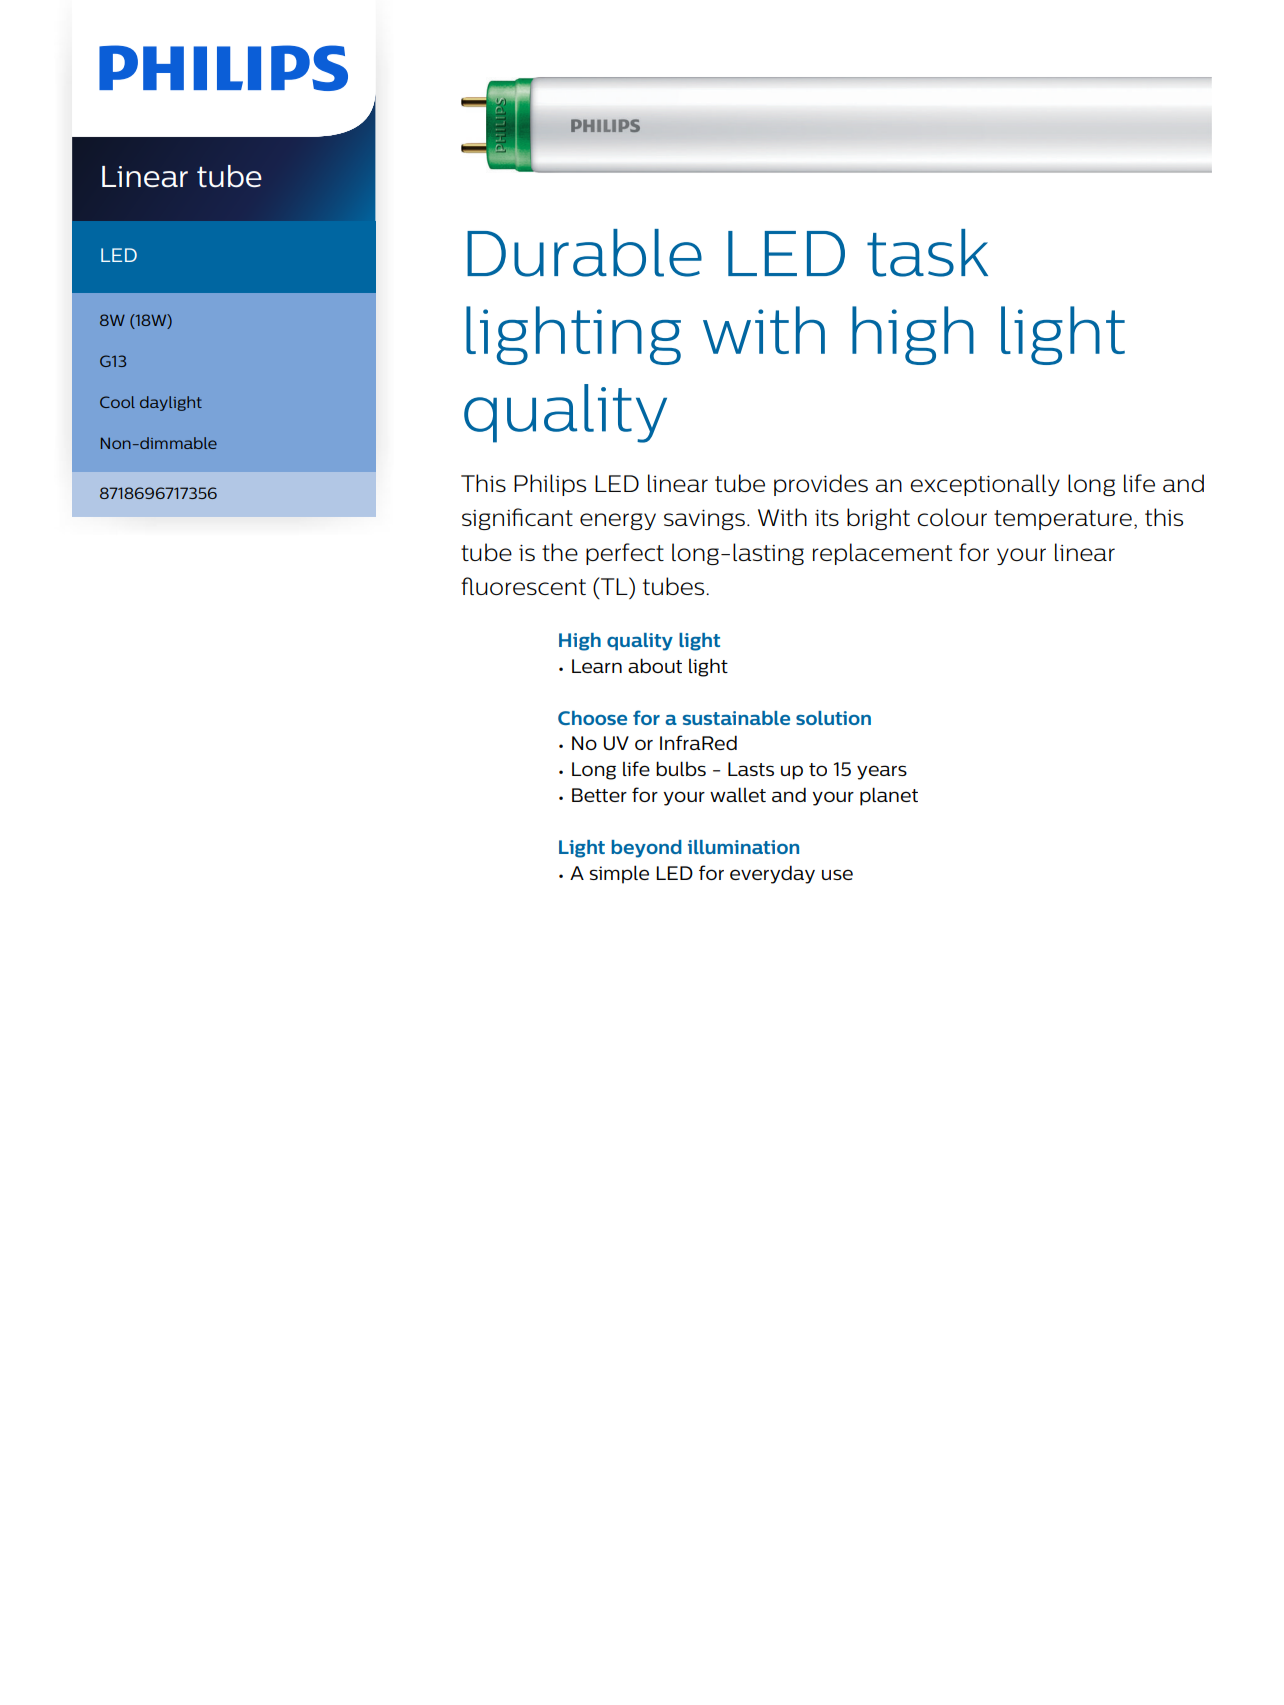 This image has width=1284, height=1705. What do you see at coordinates (927, 253) in the image?
I see `task` at bounding box center [927, 253].
